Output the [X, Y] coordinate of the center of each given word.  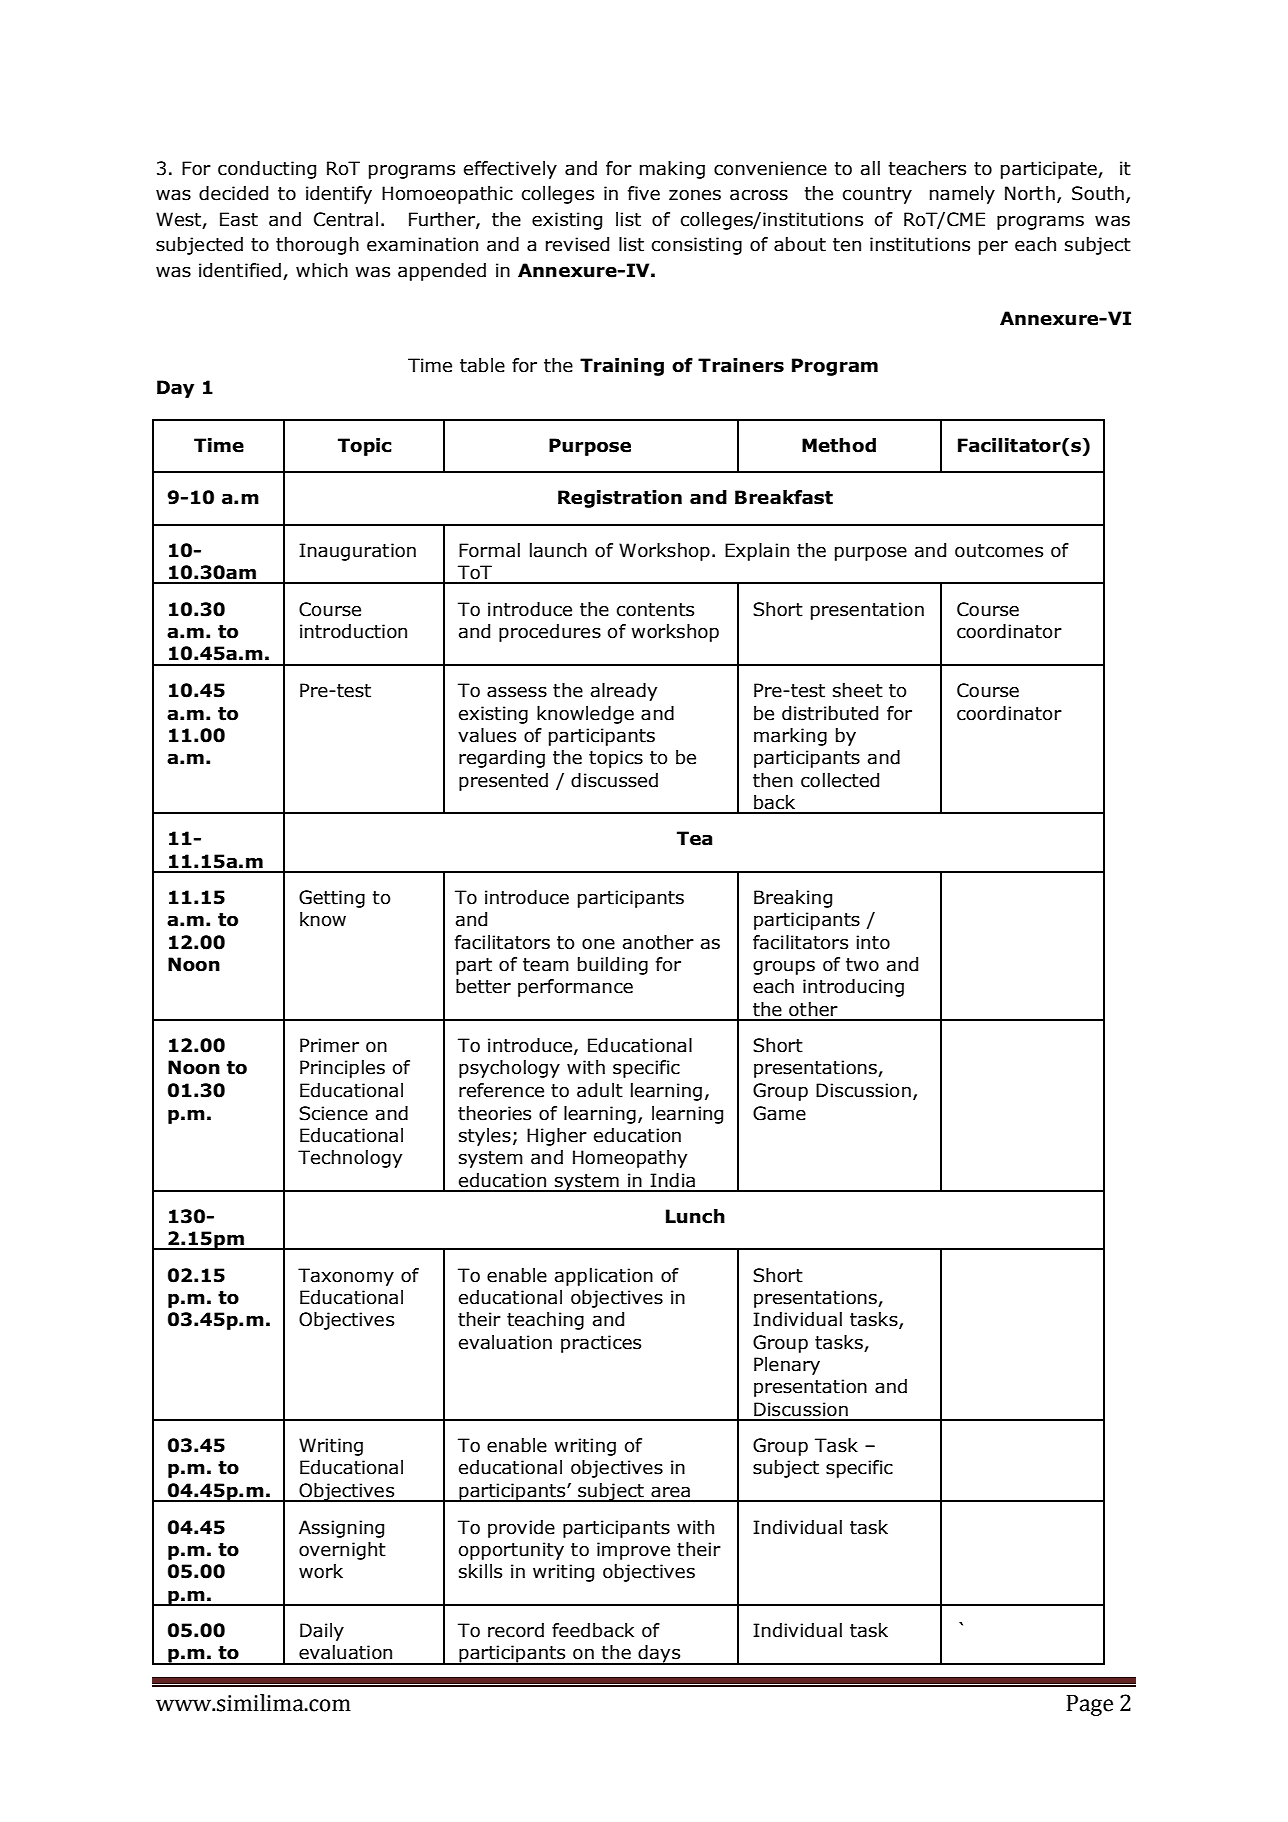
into [873, 942]
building [613, 966]
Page [1089, 1705]
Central [346, 219]
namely [962, 195]
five [644, 193]
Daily [322, 1632]
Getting [332, 899]
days [659, 1655]
